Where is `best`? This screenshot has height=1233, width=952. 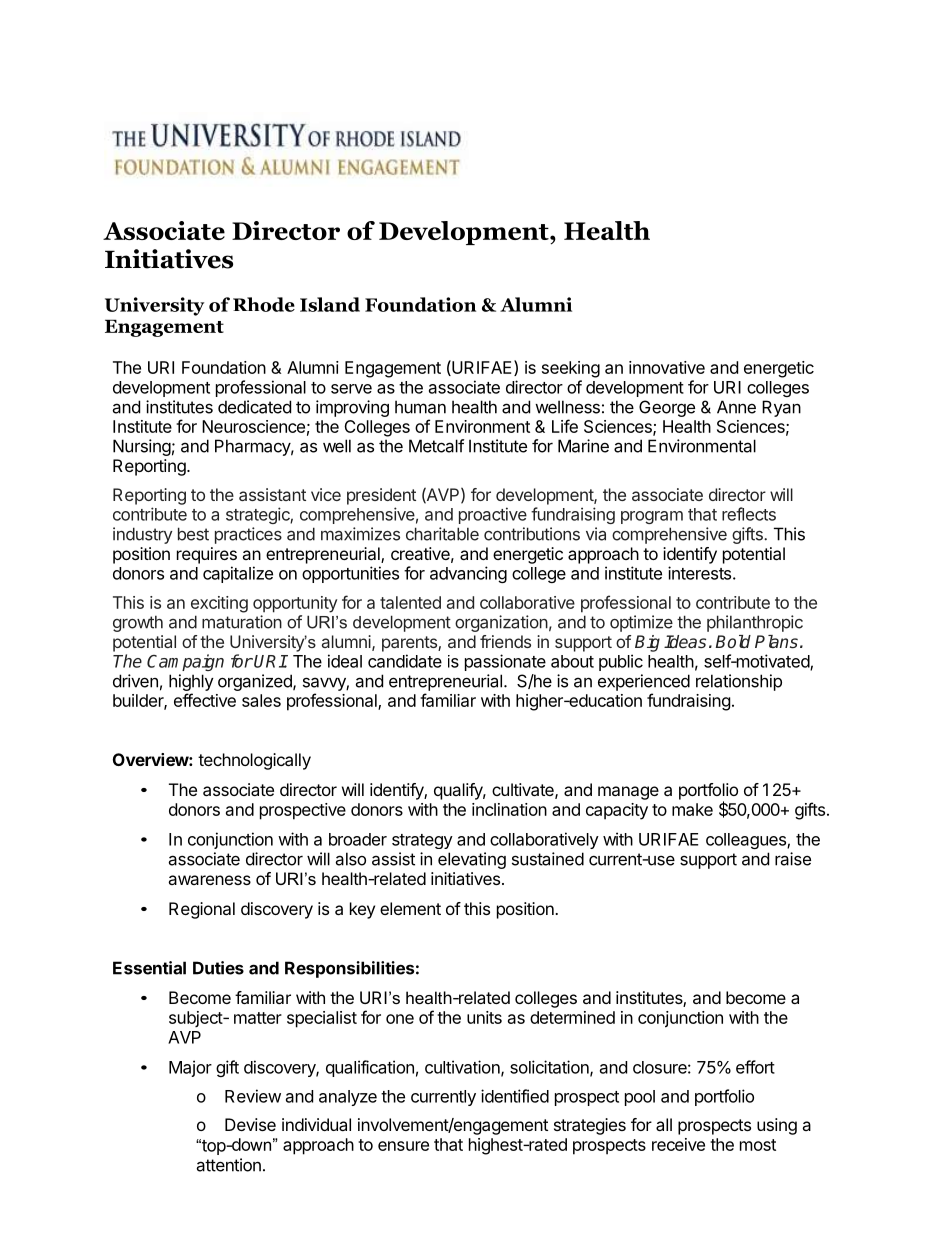 best is located at coordinates (193, 534).
